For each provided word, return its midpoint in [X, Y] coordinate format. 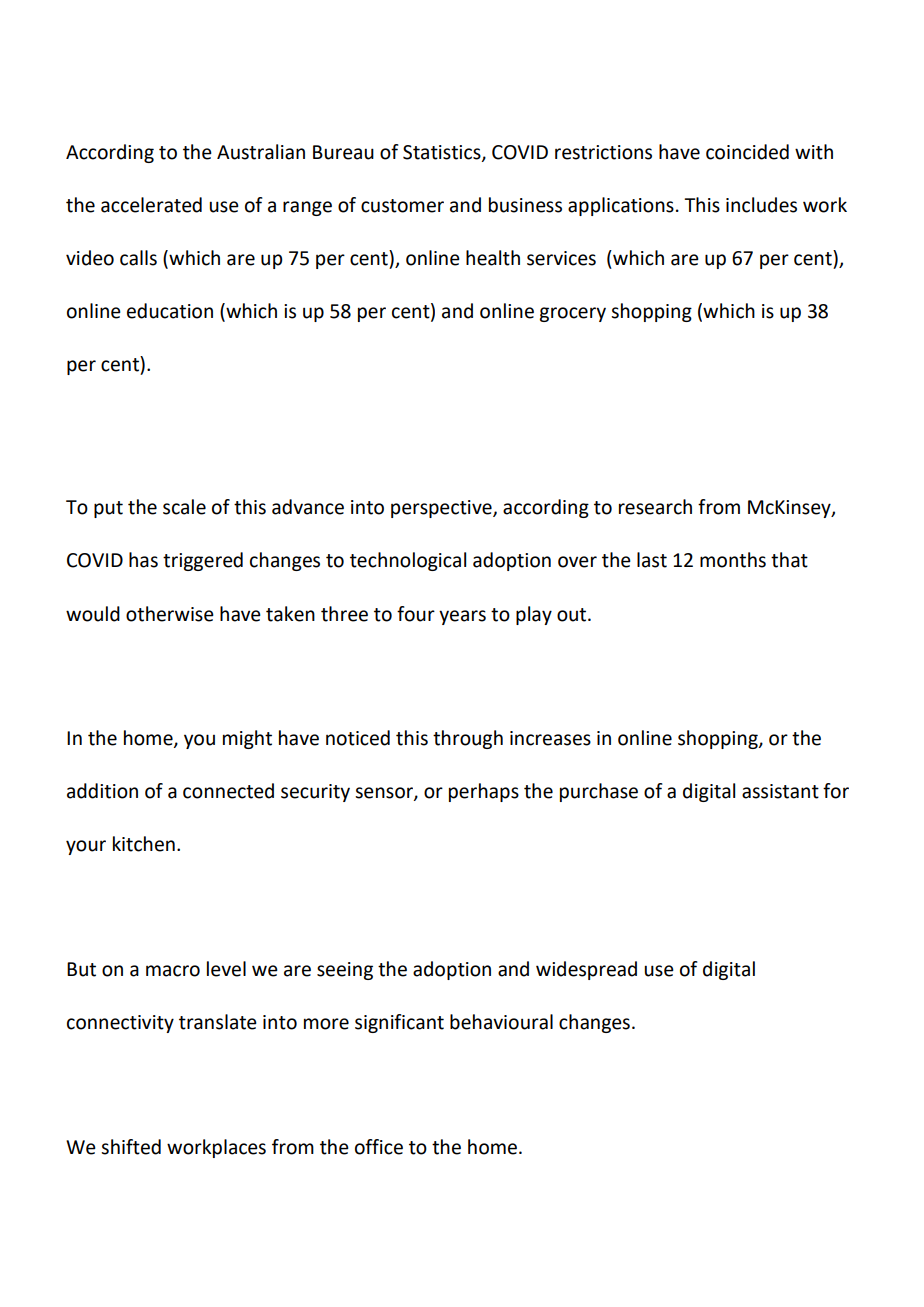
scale [184, 507]
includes [761, 205]
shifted [131, 1147]
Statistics [443, 153]
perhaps [484, 792]
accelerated [151, 205]
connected [228, 791]
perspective [442, 509]
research [655, 507]
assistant [780, 791]
